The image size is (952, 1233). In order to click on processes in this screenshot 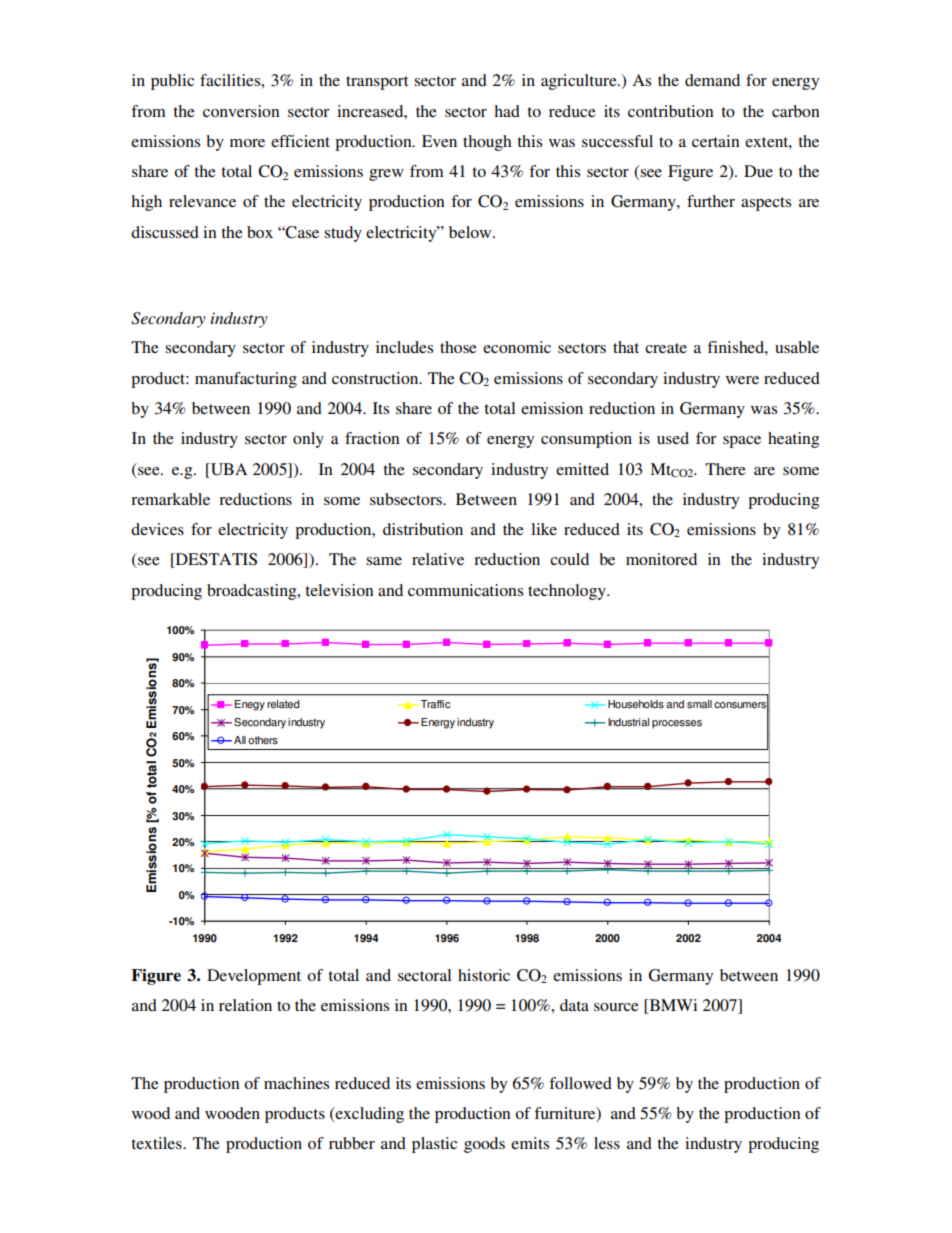, I will do `click(677, 724)`.
